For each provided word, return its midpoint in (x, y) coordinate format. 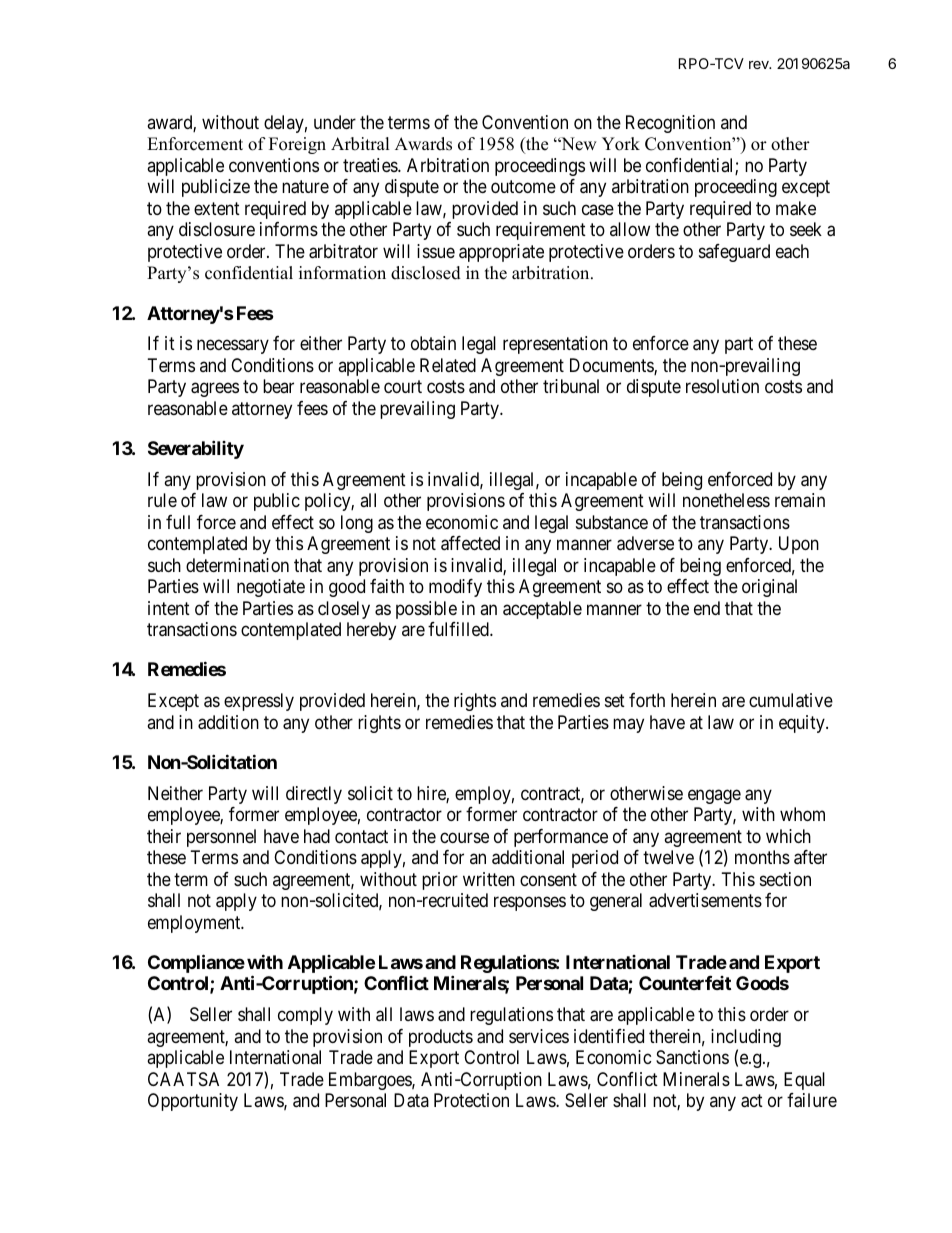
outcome (523, 187)
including (746, 1039)
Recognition (670, 124)
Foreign (297, 145)
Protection (471, 1100)
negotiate (271, 588)
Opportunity (193, 1102)
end (707, 608)
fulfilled (459, 629)
